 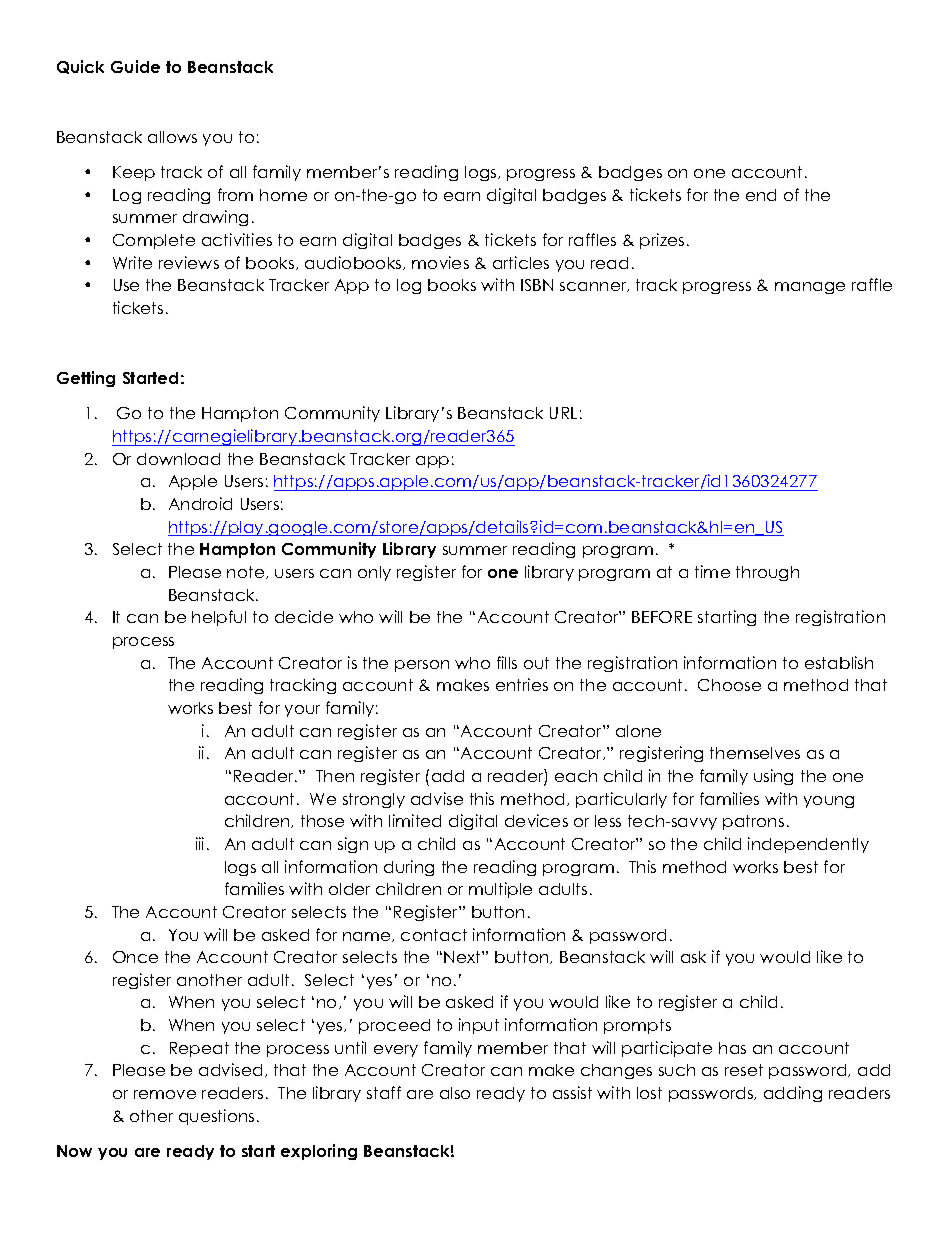 I want to click on independently, so click(x=808, y=845).
